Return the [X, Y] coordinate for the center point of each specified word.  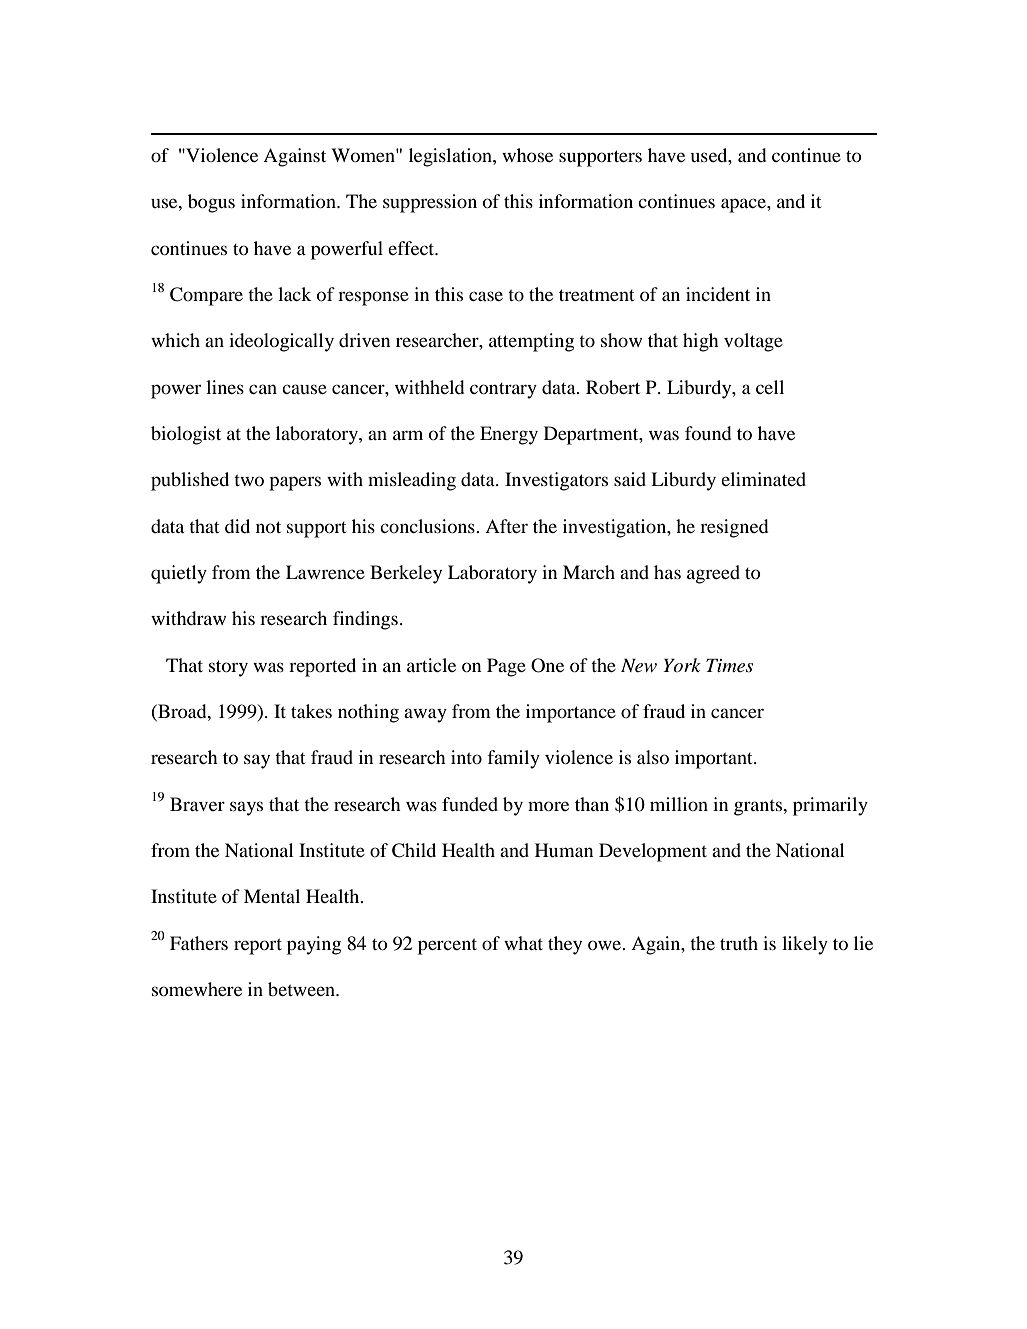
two [249, 480]
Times [729, 665]
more [548, 806]
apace [744, 205]
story [228, 668]
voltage [753, 342]
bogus [211, 203]
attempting [531, 342]
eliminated [763, 479]
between [302, 989]
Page [506, 667]
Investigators [556, 481]
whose [527, 155]
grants [759, 807]
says [246, 808]
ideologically [281, 342]
